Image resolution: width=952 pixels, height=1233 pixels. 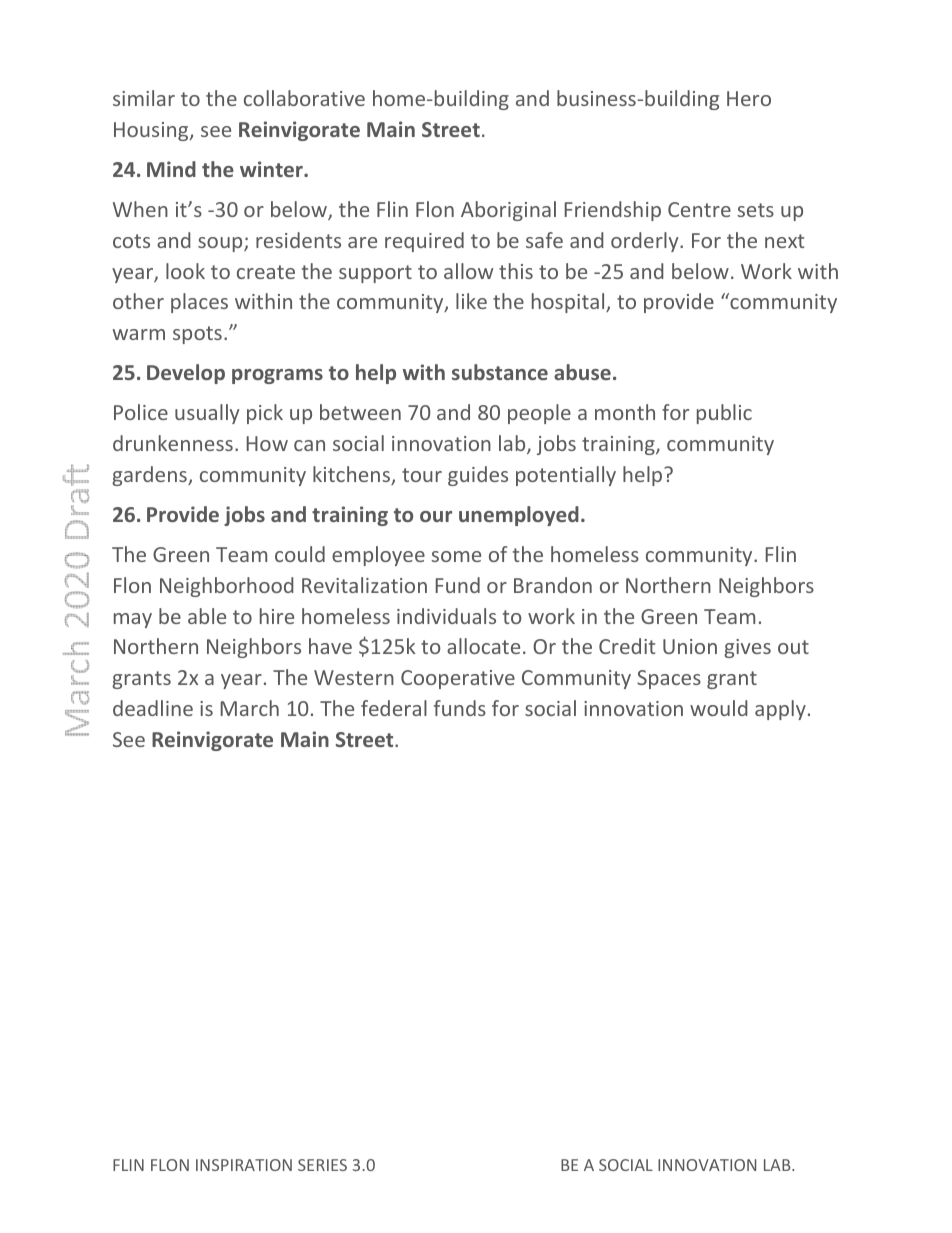 I want to click on winter, so click(x=272, y=169).
